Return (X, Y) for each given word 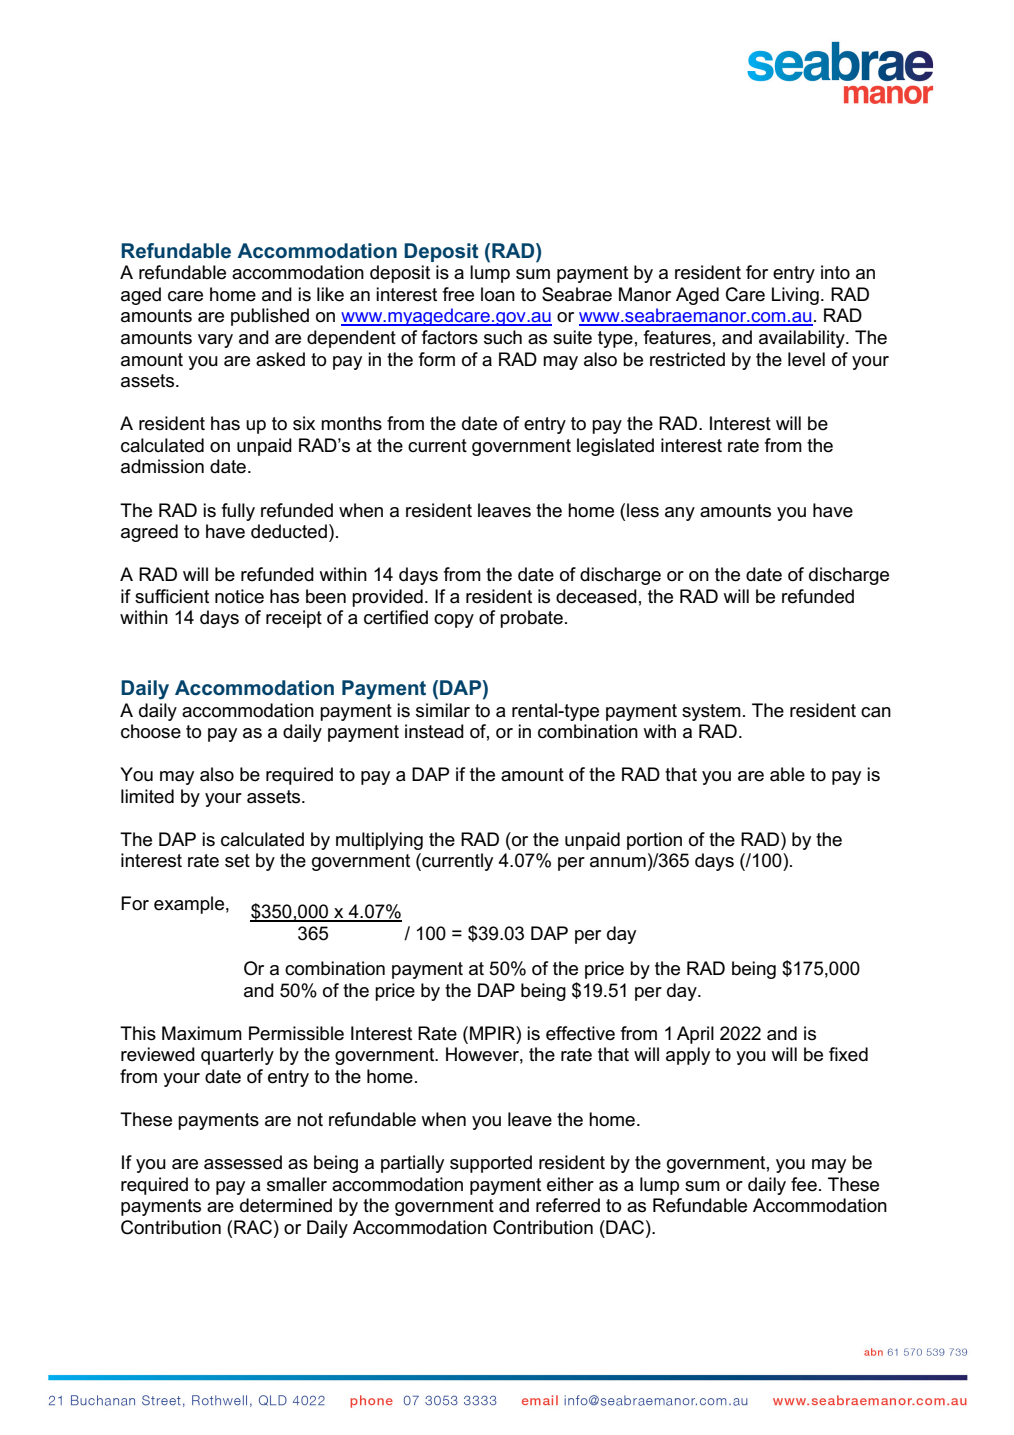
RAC (254, 1227)
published (270, 317)
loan (498, 294)
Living (795, 296)
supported (491, 1164)
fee (804, 1184)
